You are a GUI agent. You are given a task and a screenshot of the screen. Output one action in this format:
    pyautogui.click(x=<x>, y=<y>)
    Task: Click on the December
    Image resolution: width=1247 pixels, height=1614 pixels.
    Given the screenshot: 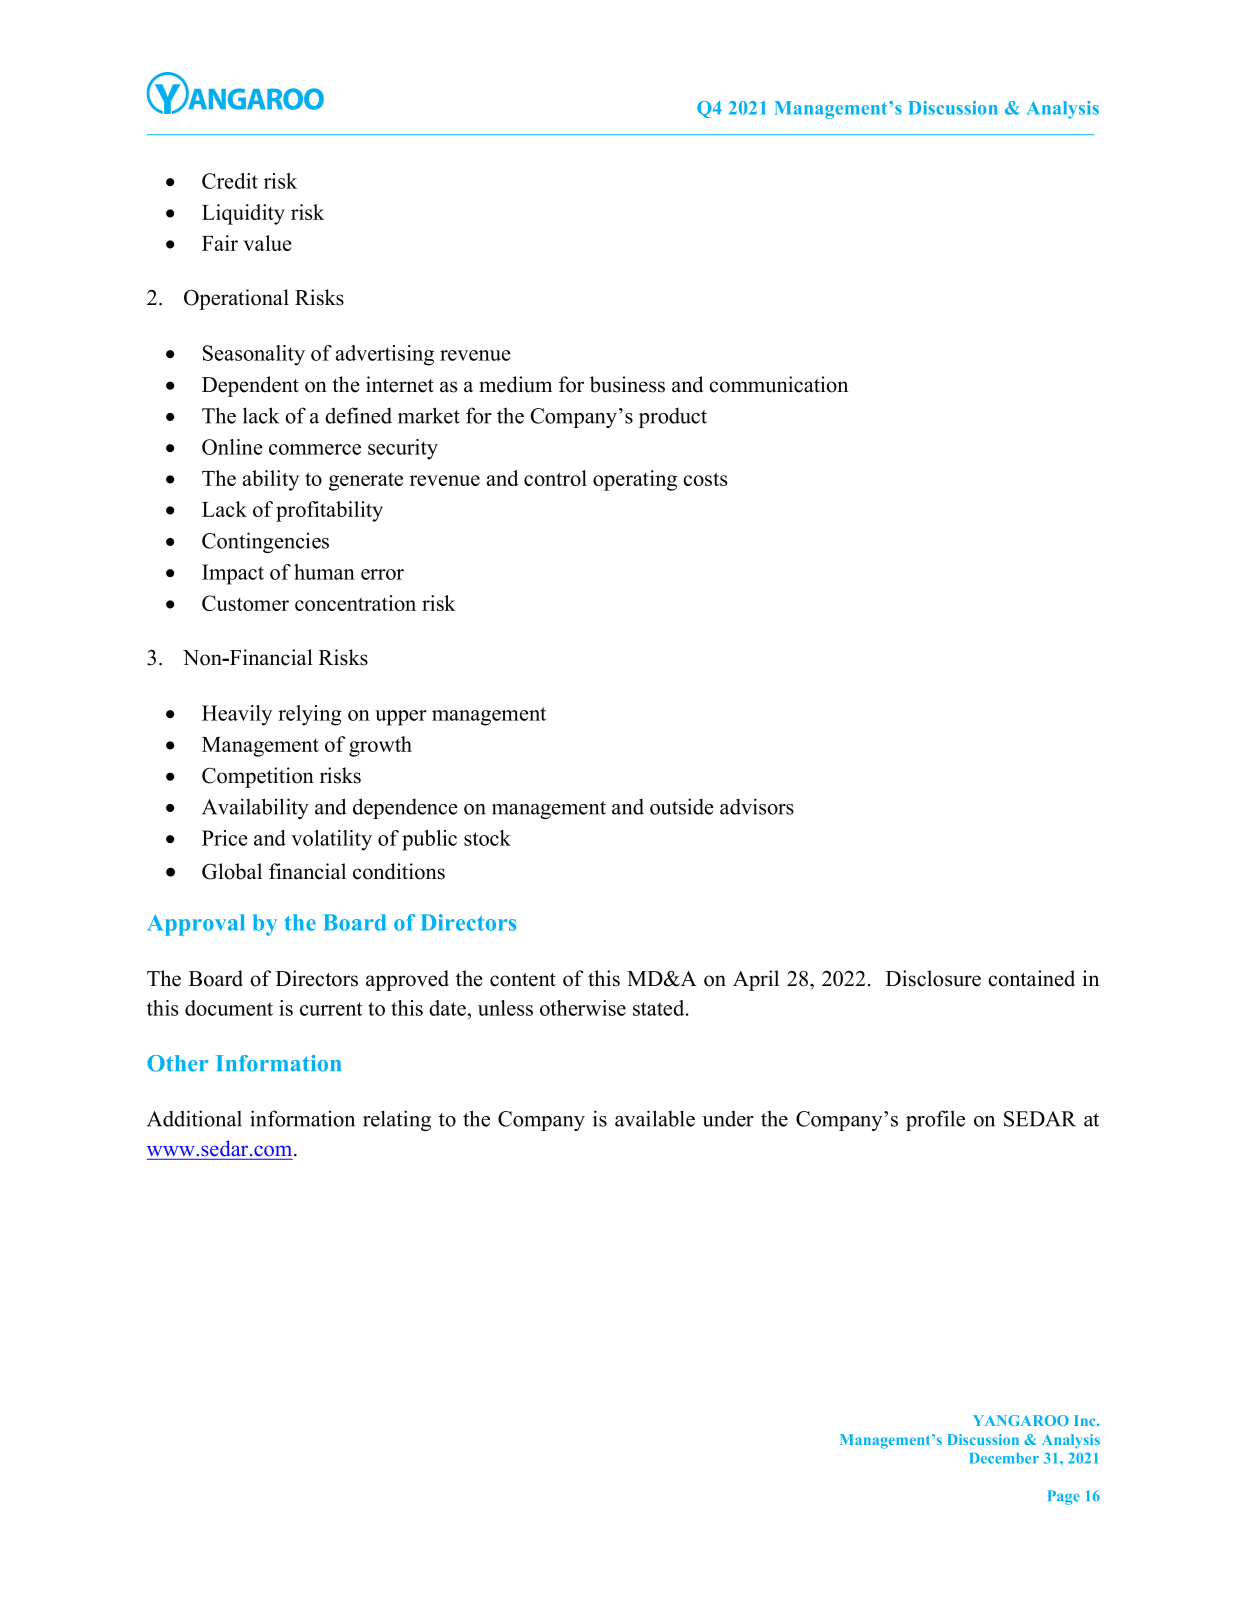 What is the action you would take?
    pyautogui.click(x=1004, y=1458)
